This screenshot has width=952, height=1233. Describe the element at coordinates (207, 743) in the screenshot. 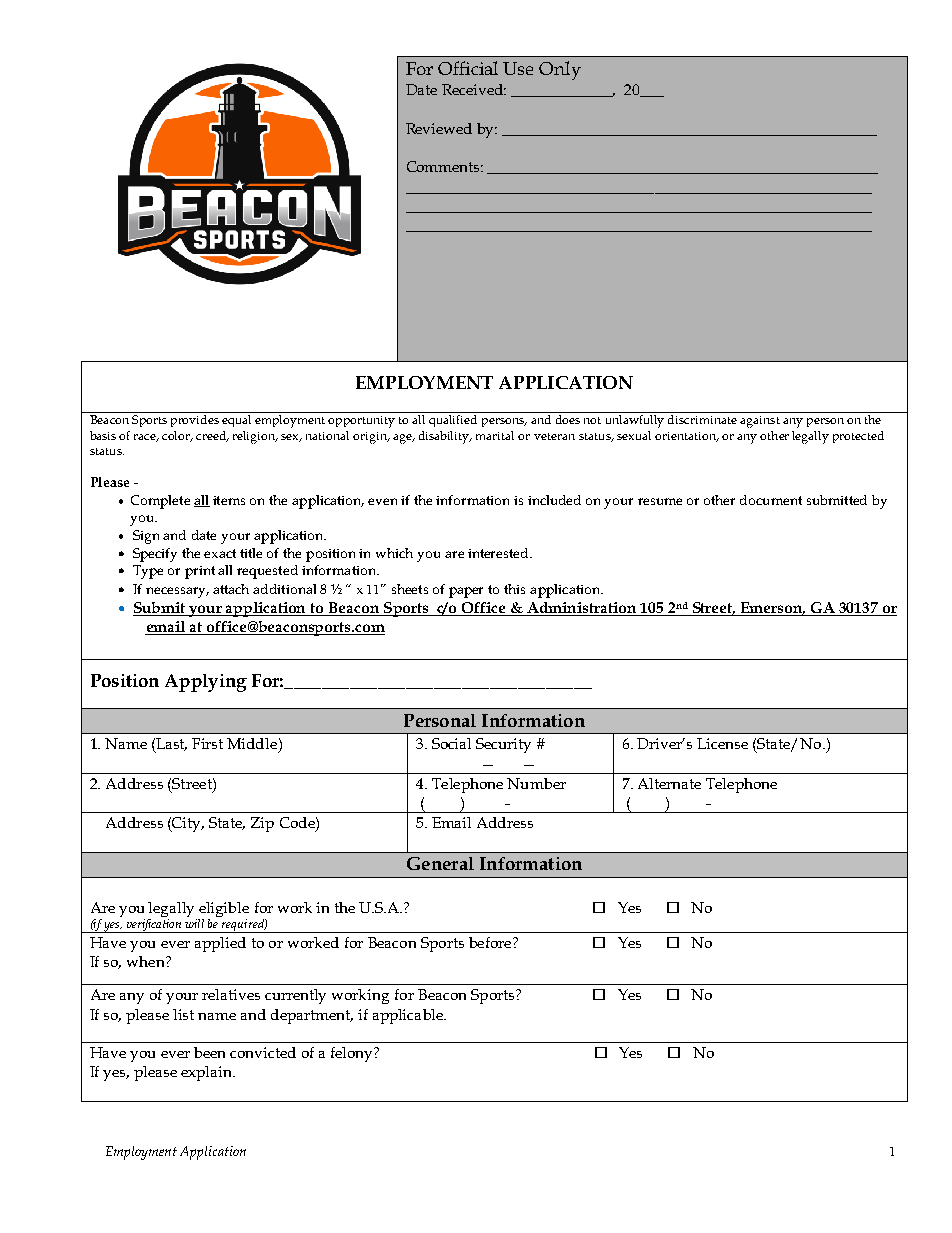

I see `First` at that location.
